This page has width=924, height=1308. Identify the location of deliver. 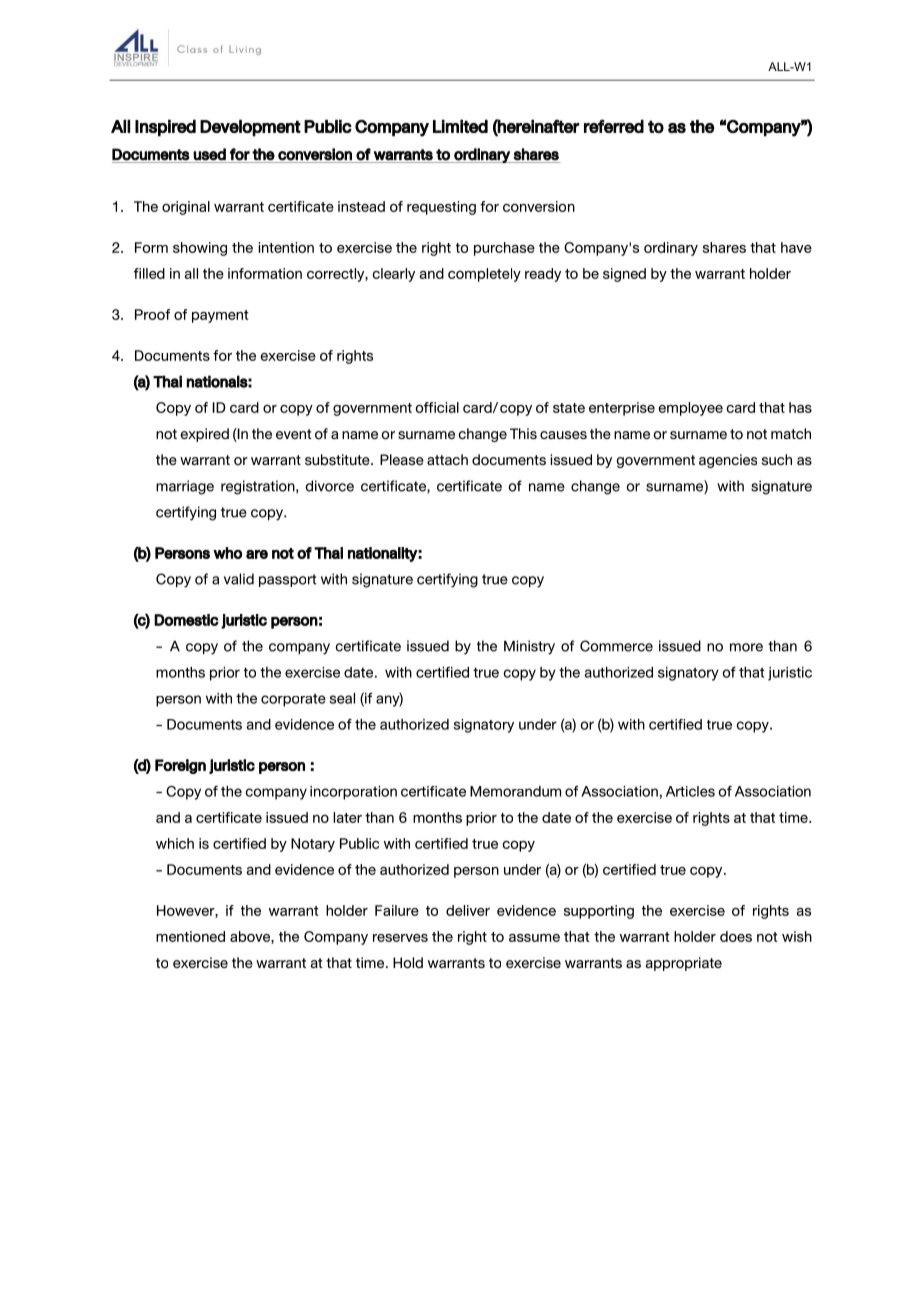
(468, 910).
